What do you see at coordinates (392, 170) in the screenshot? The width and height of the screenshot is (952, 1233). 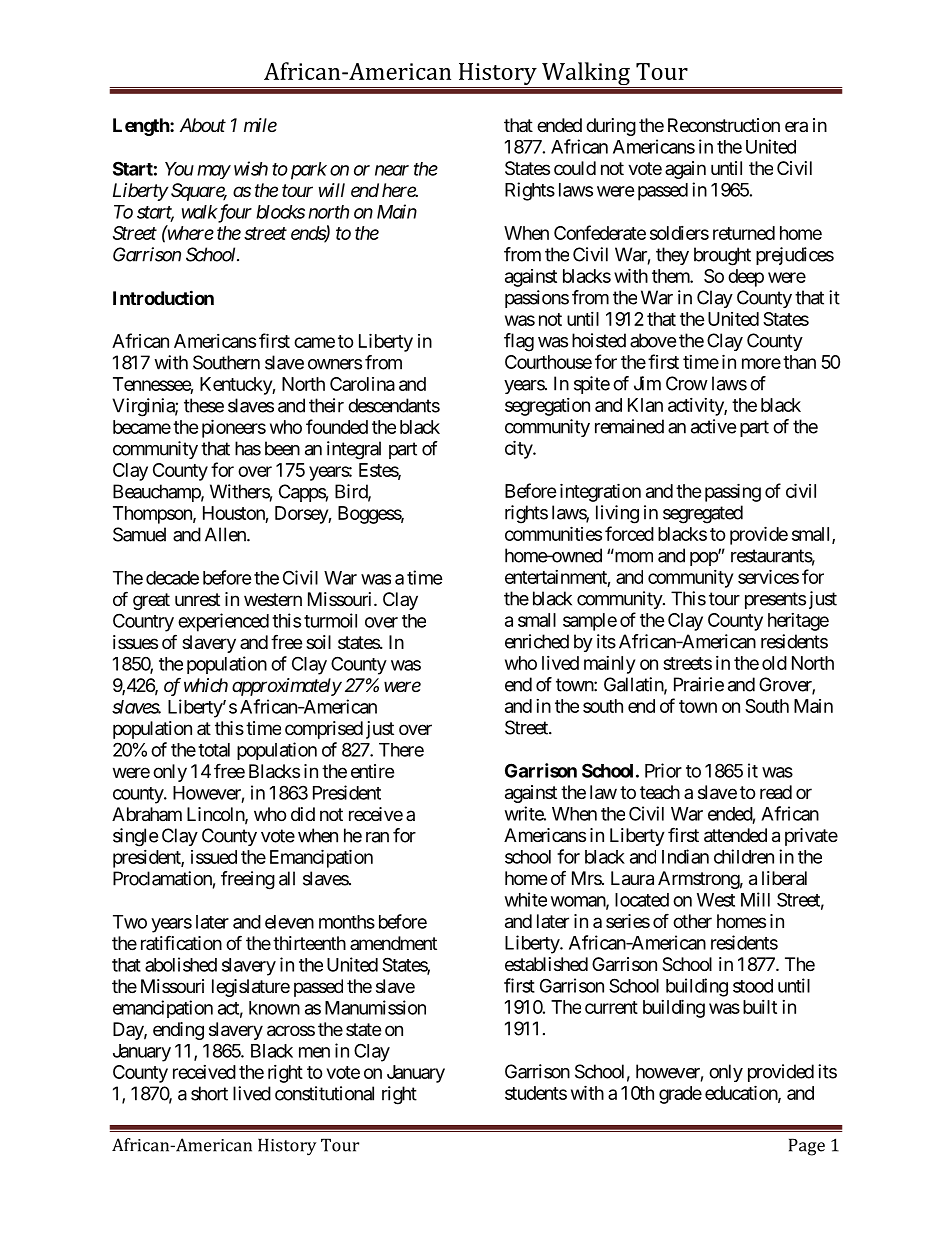 I see `near` at bounding box center [392, 170].
